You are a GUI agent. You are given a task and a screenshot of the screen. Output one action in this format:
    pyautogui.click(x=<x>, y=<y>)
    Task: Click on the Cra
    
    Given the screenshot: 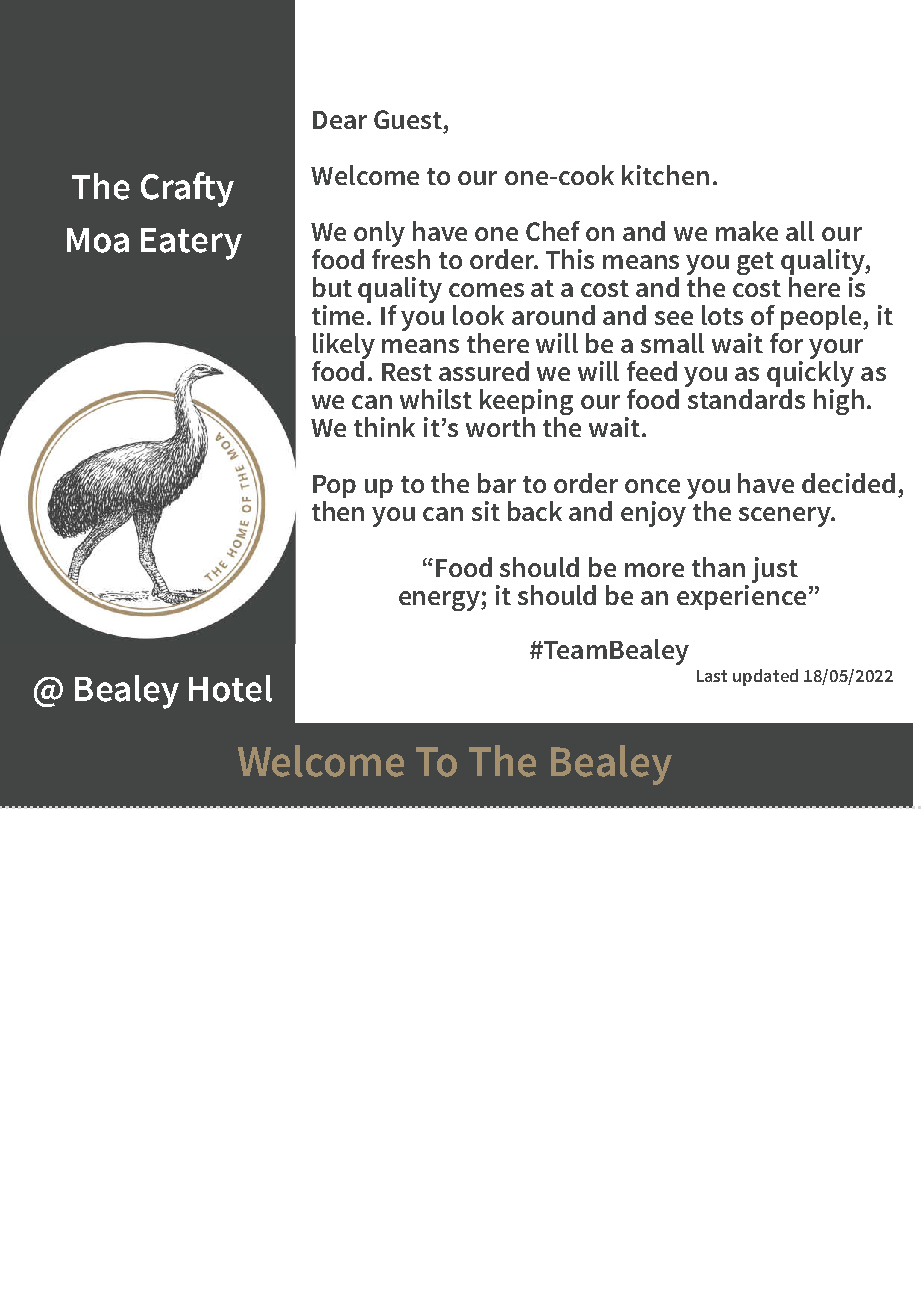 What is the action you would take?
    pyautogui.click(x=165, y=187)
